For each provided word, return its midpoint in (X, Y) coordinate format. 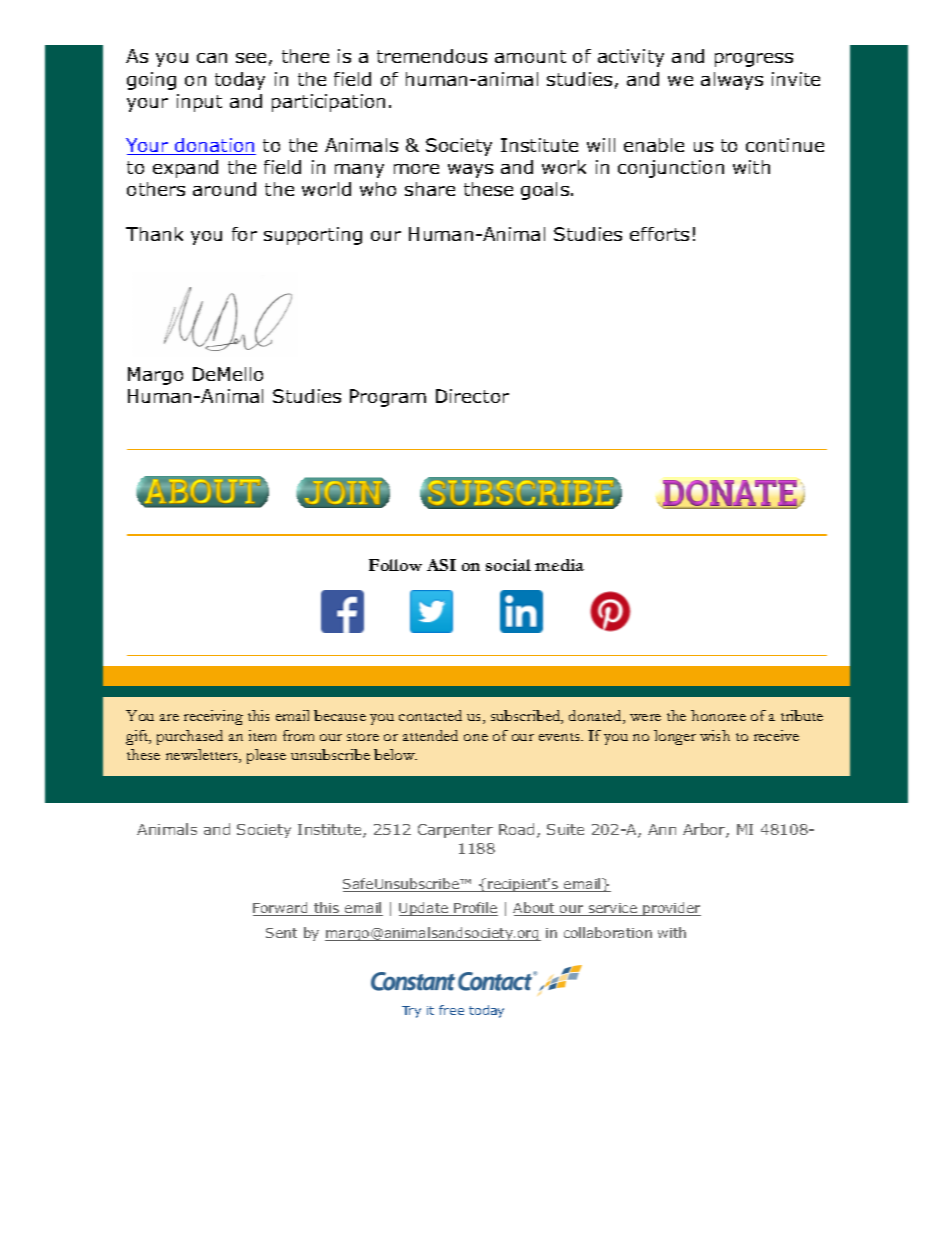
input (199, 103)
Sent (281, 933)
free (451, 1010)
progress (754, 60)
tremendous (432, 56)
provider (671, 909)
